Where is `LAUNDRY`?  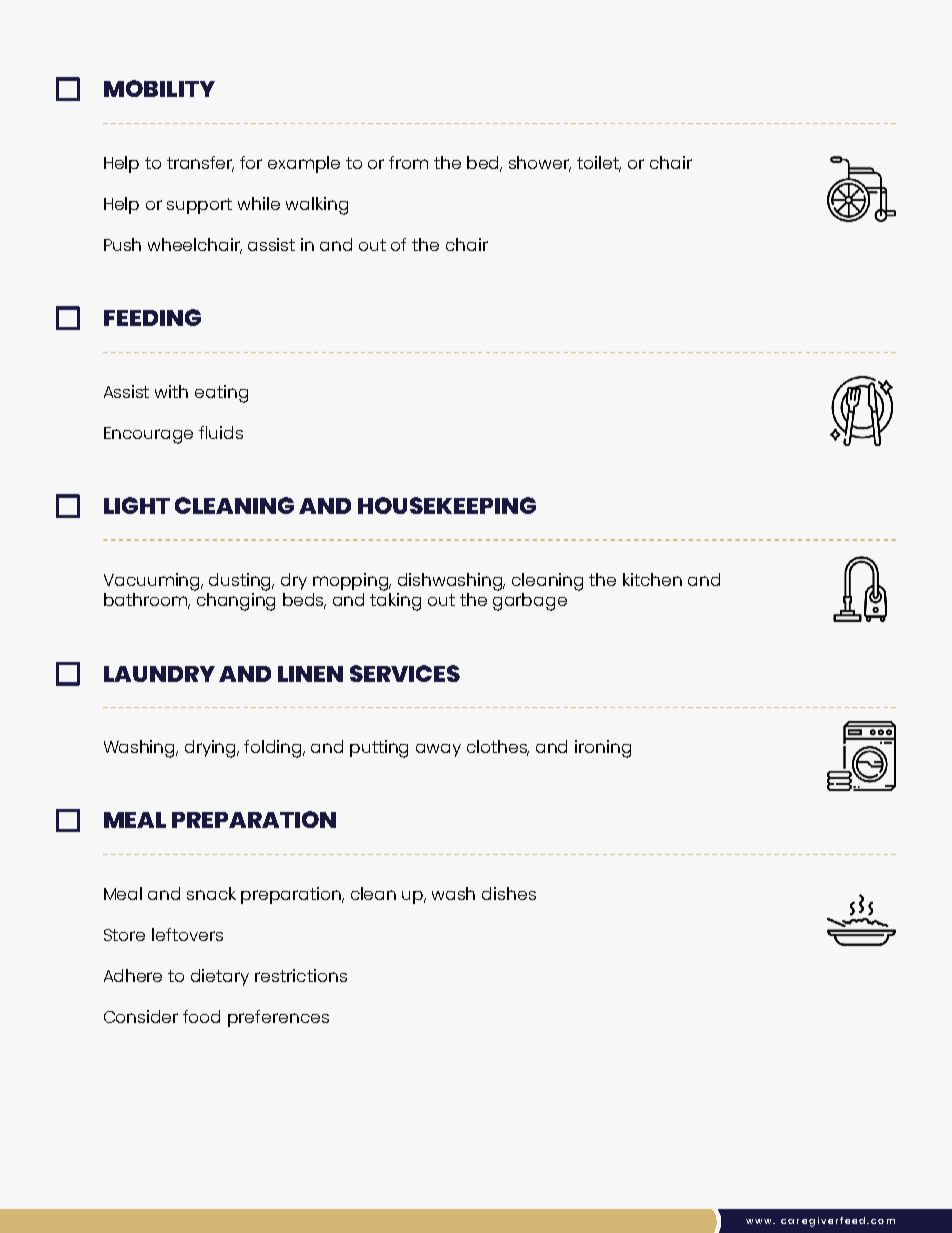 LAUNDRY is located at coordinates (159, 674).
